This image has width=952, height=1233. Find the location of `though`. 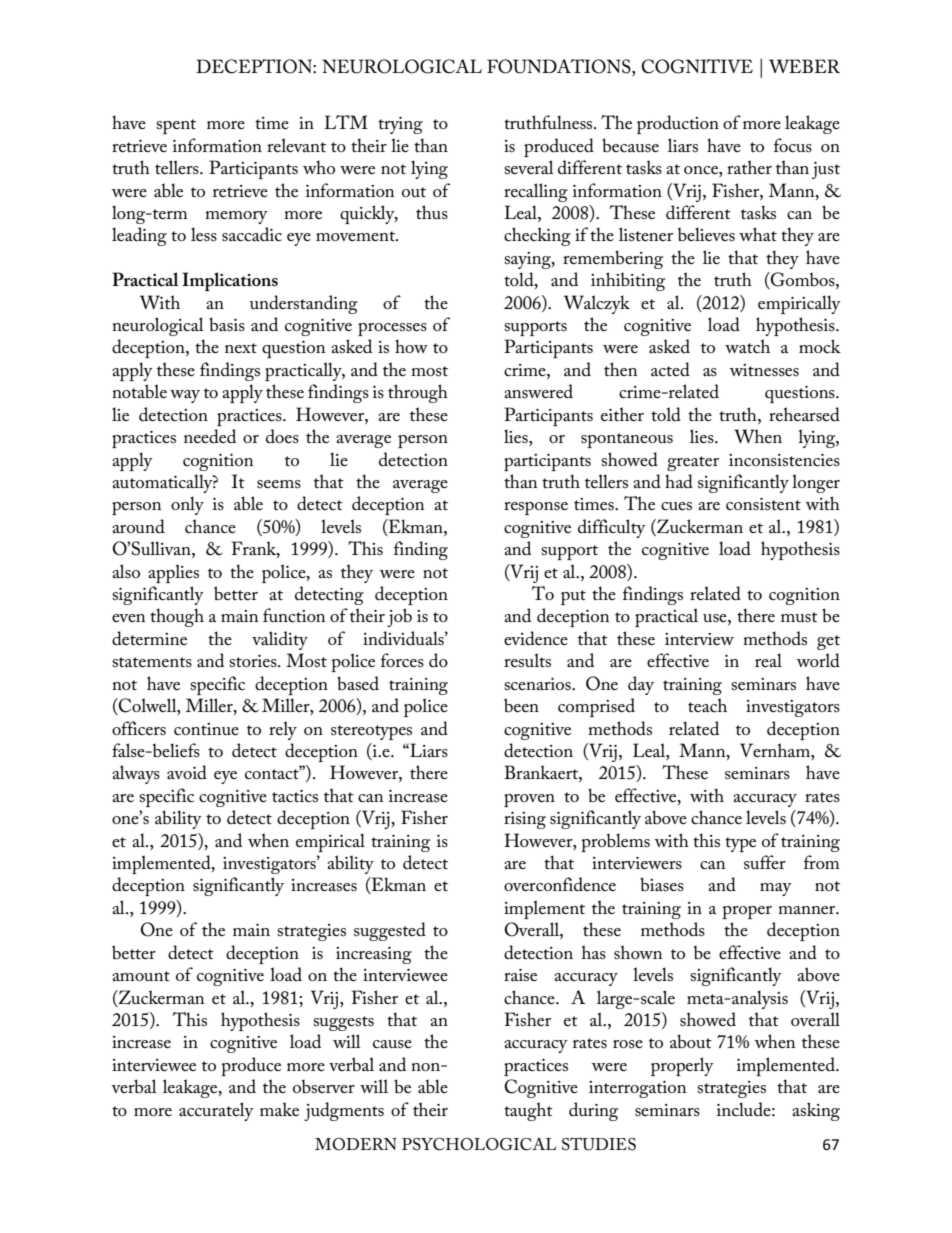

though is located at coordinates (177, 617).
